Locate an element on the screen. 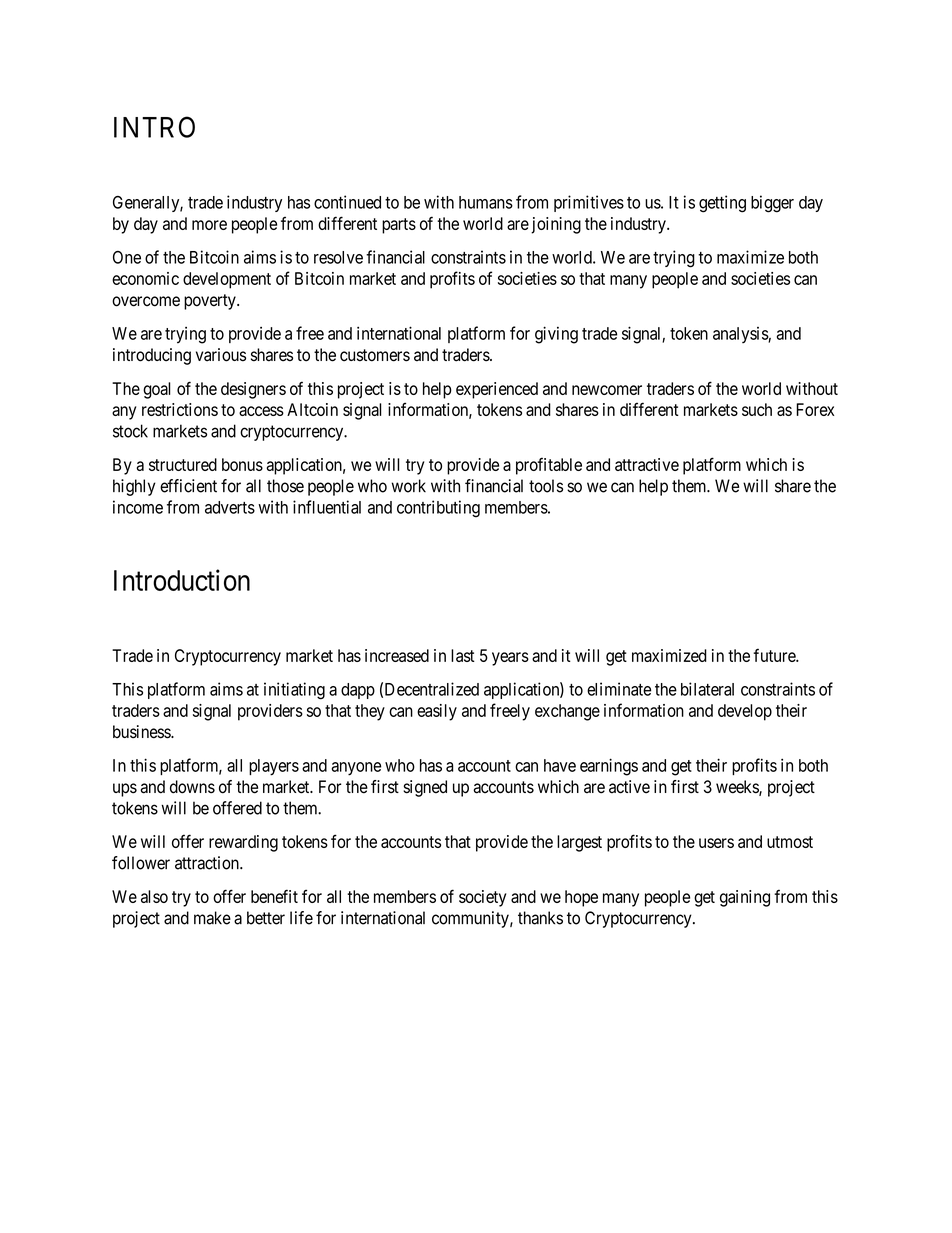 This screenshot has height=1233, width=952. signed is located at coordinates (425, 788).
